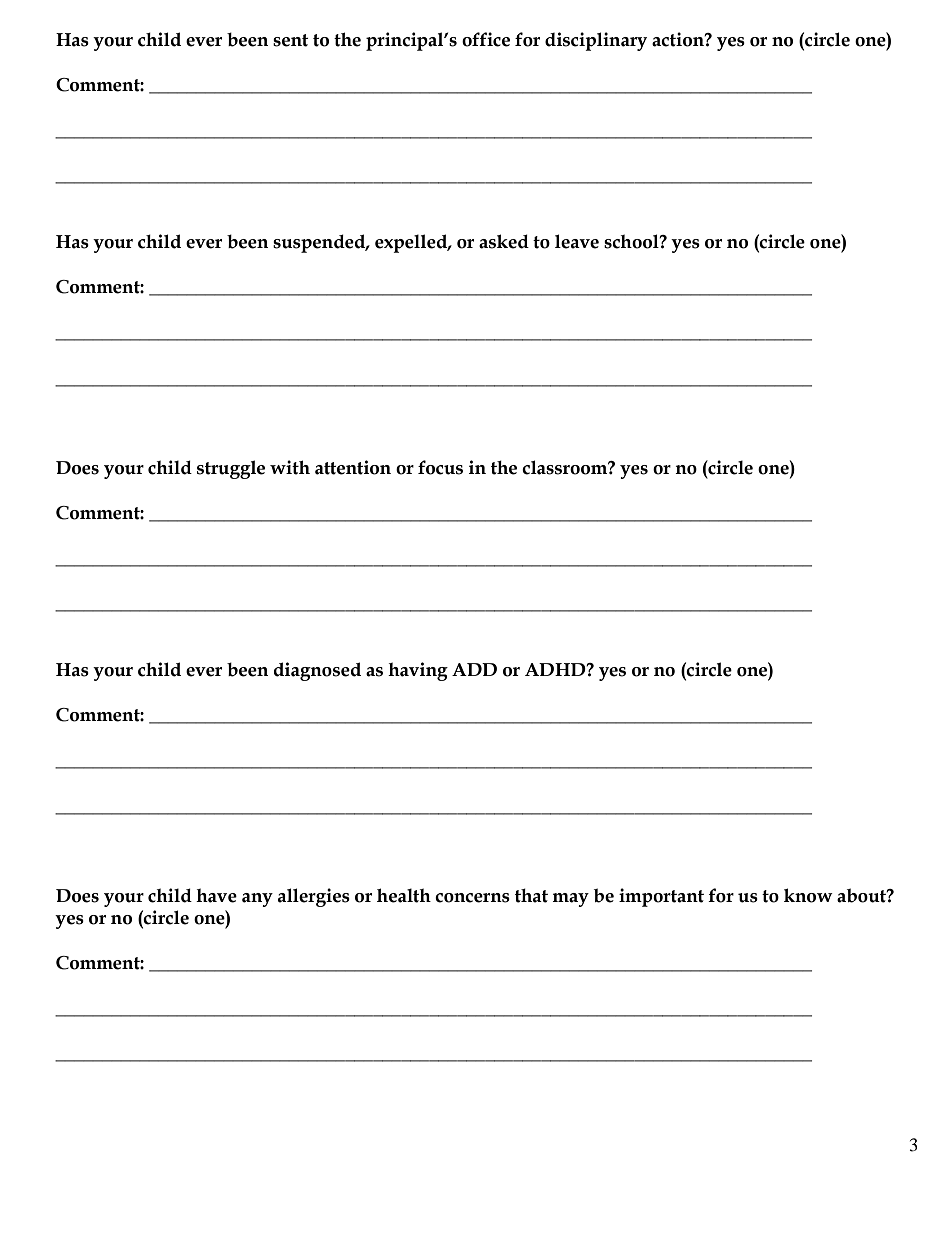 The height and width of the page is (1233, 952). I want to click on allergies, so click(314, 897).
